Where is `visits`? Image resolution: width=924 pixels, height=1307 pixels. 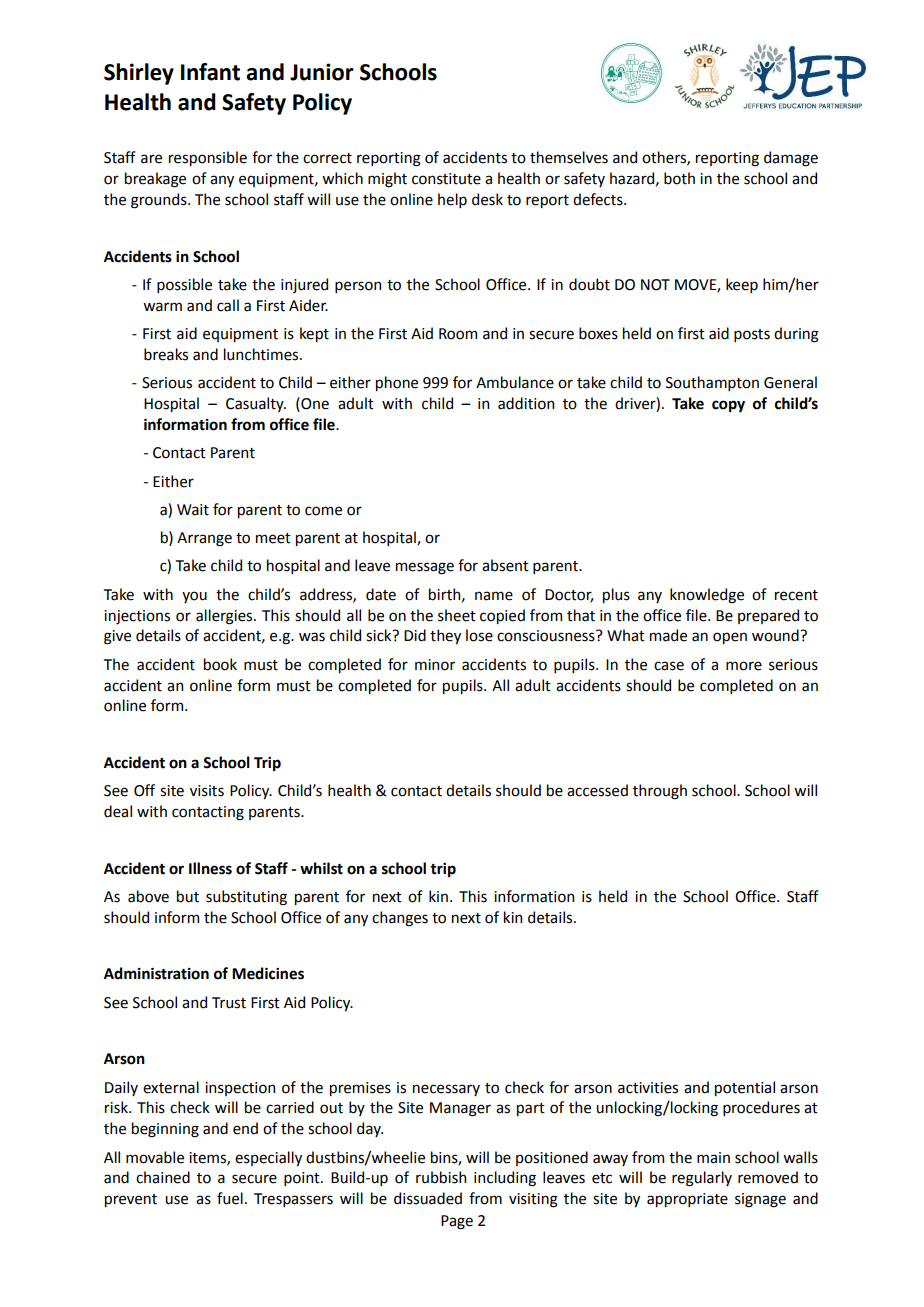
visits is located at coordinates (207, 791).
